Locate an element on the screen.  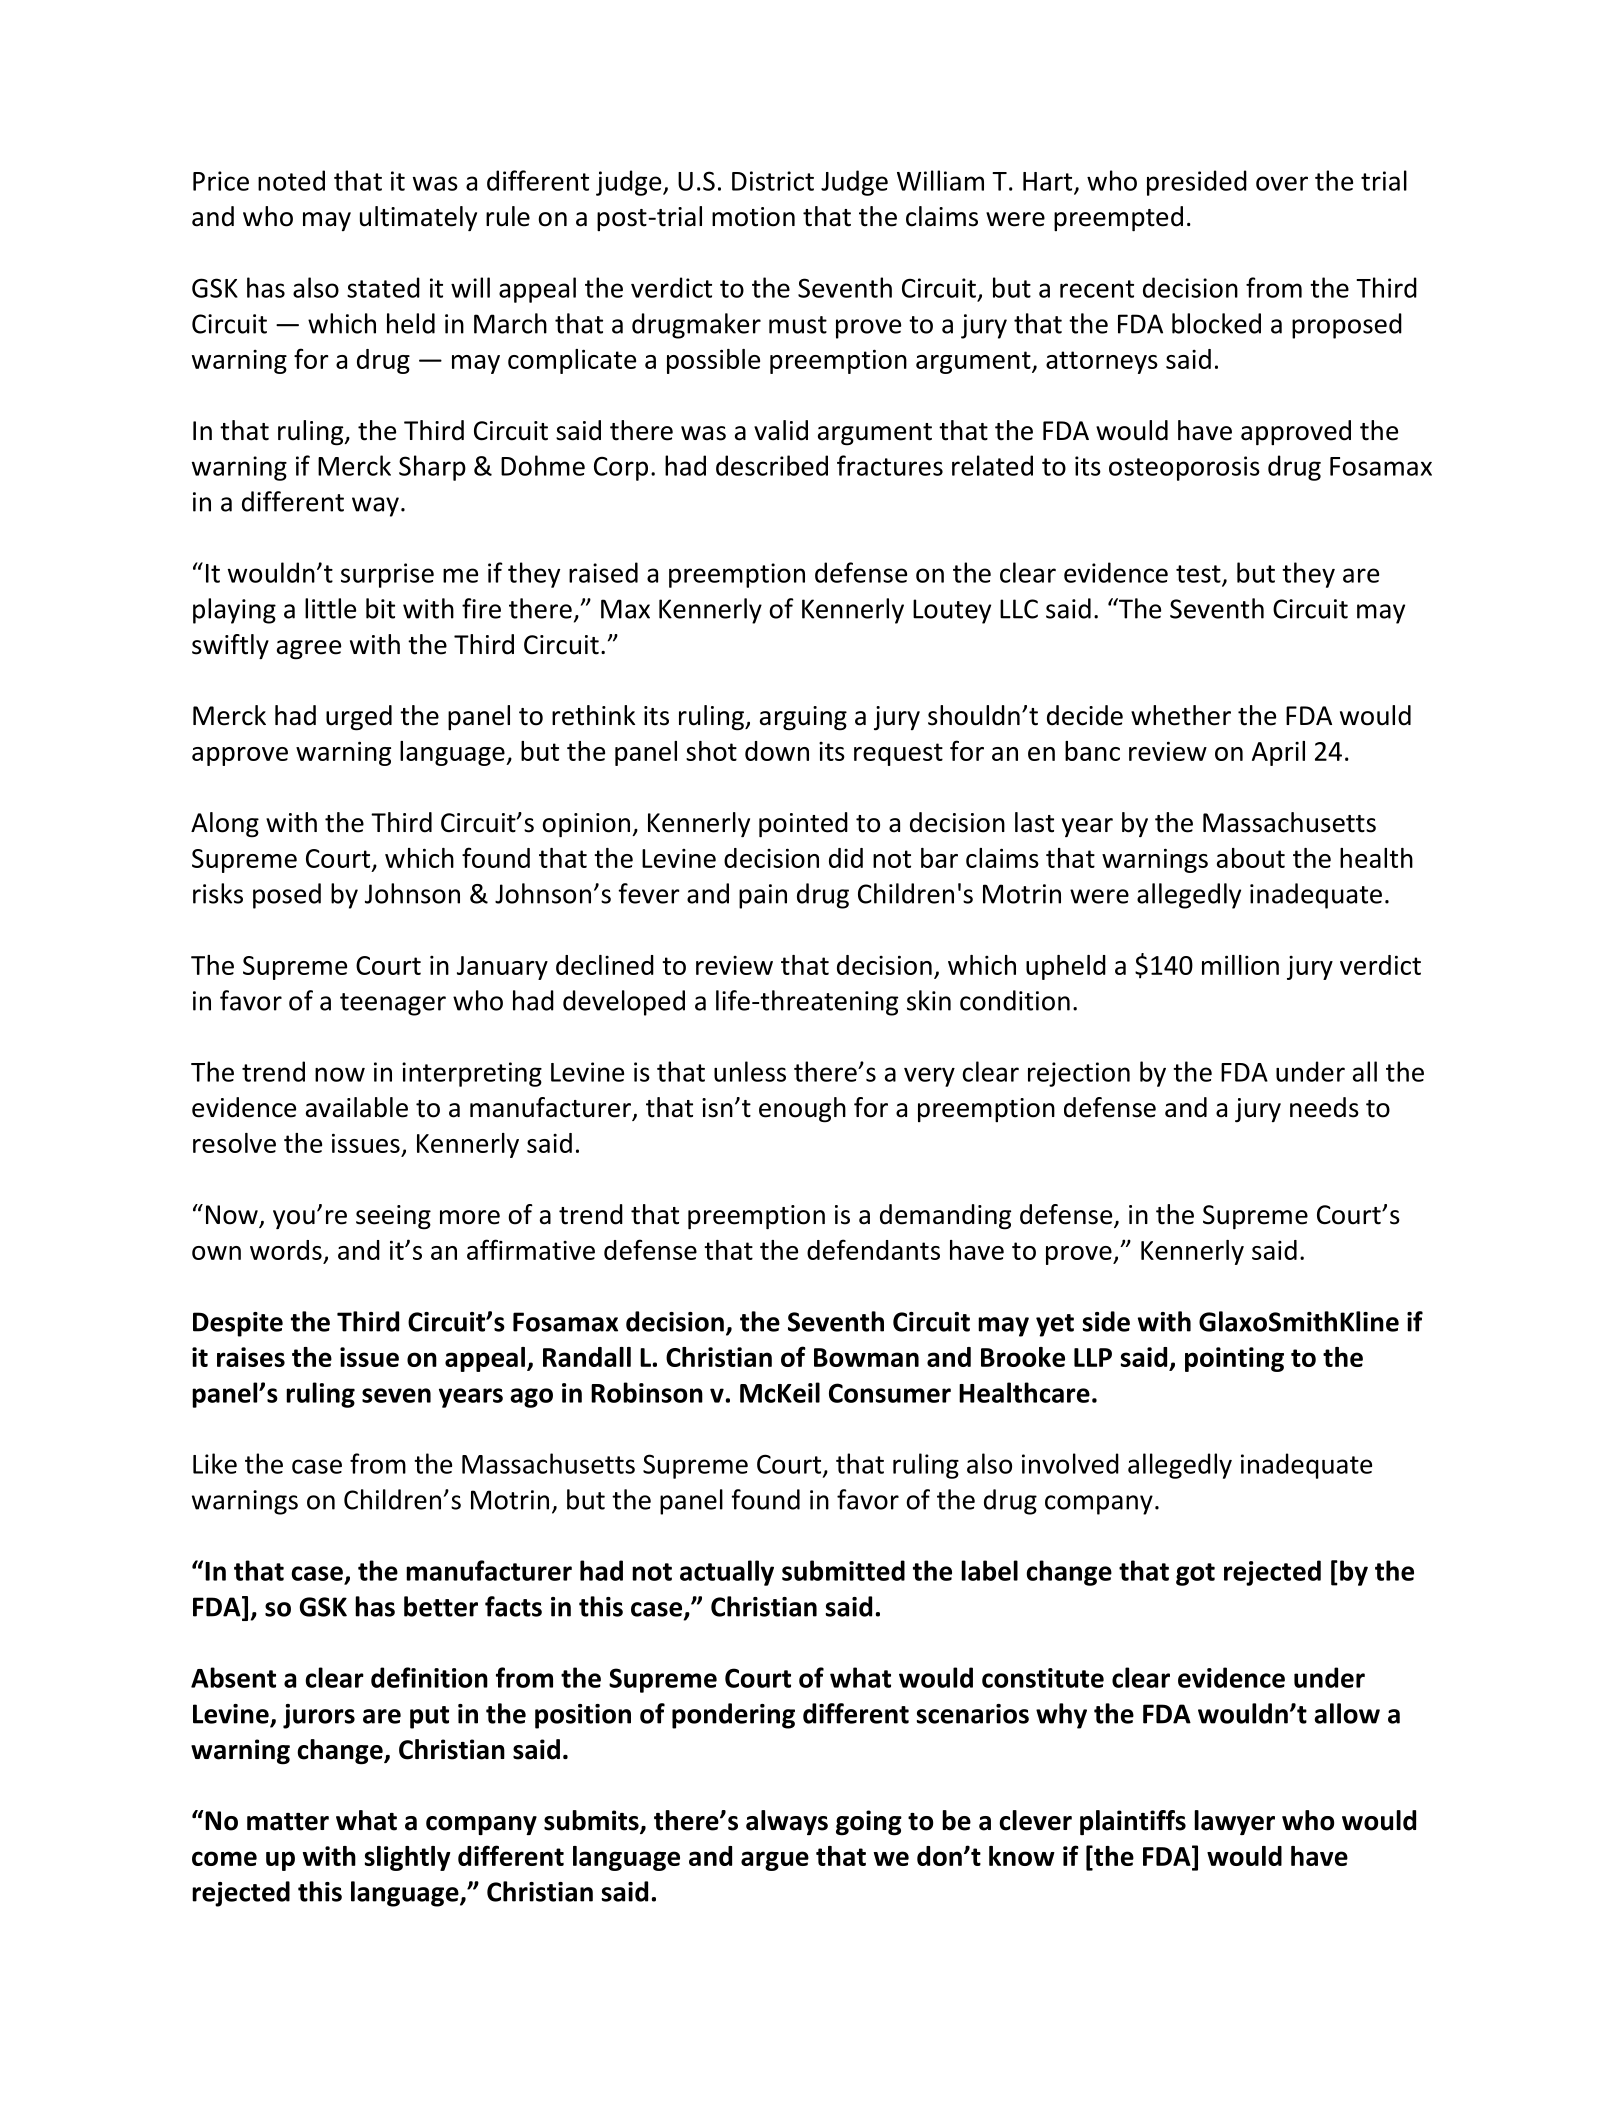
over is located at coordinates (1282, 183).
